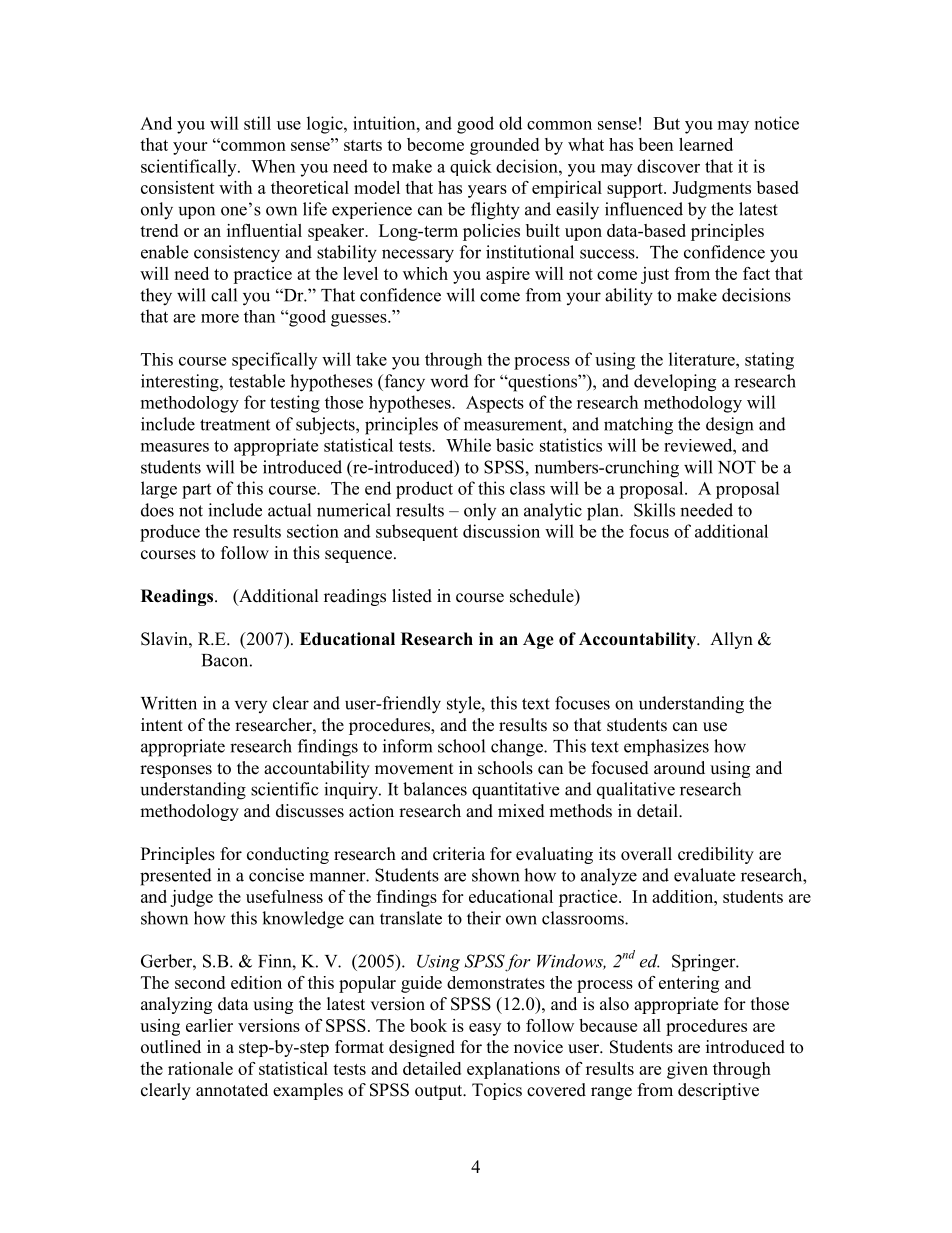  Describe the element at coordinates (170, 533) in the image. I see `produce` at that location.
